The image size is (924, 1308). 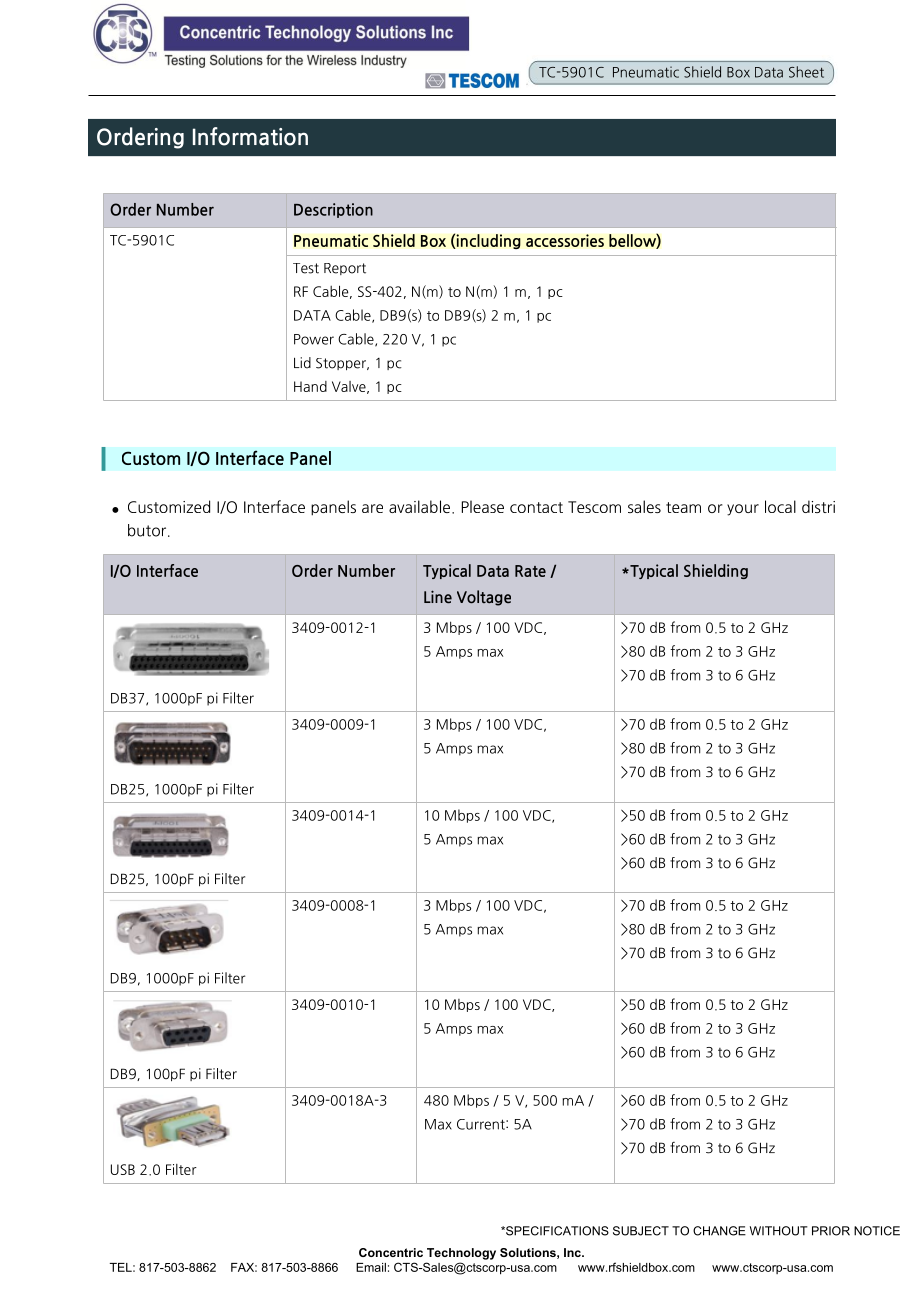 I want to click on Voltage, so click(x=484, y=598).
